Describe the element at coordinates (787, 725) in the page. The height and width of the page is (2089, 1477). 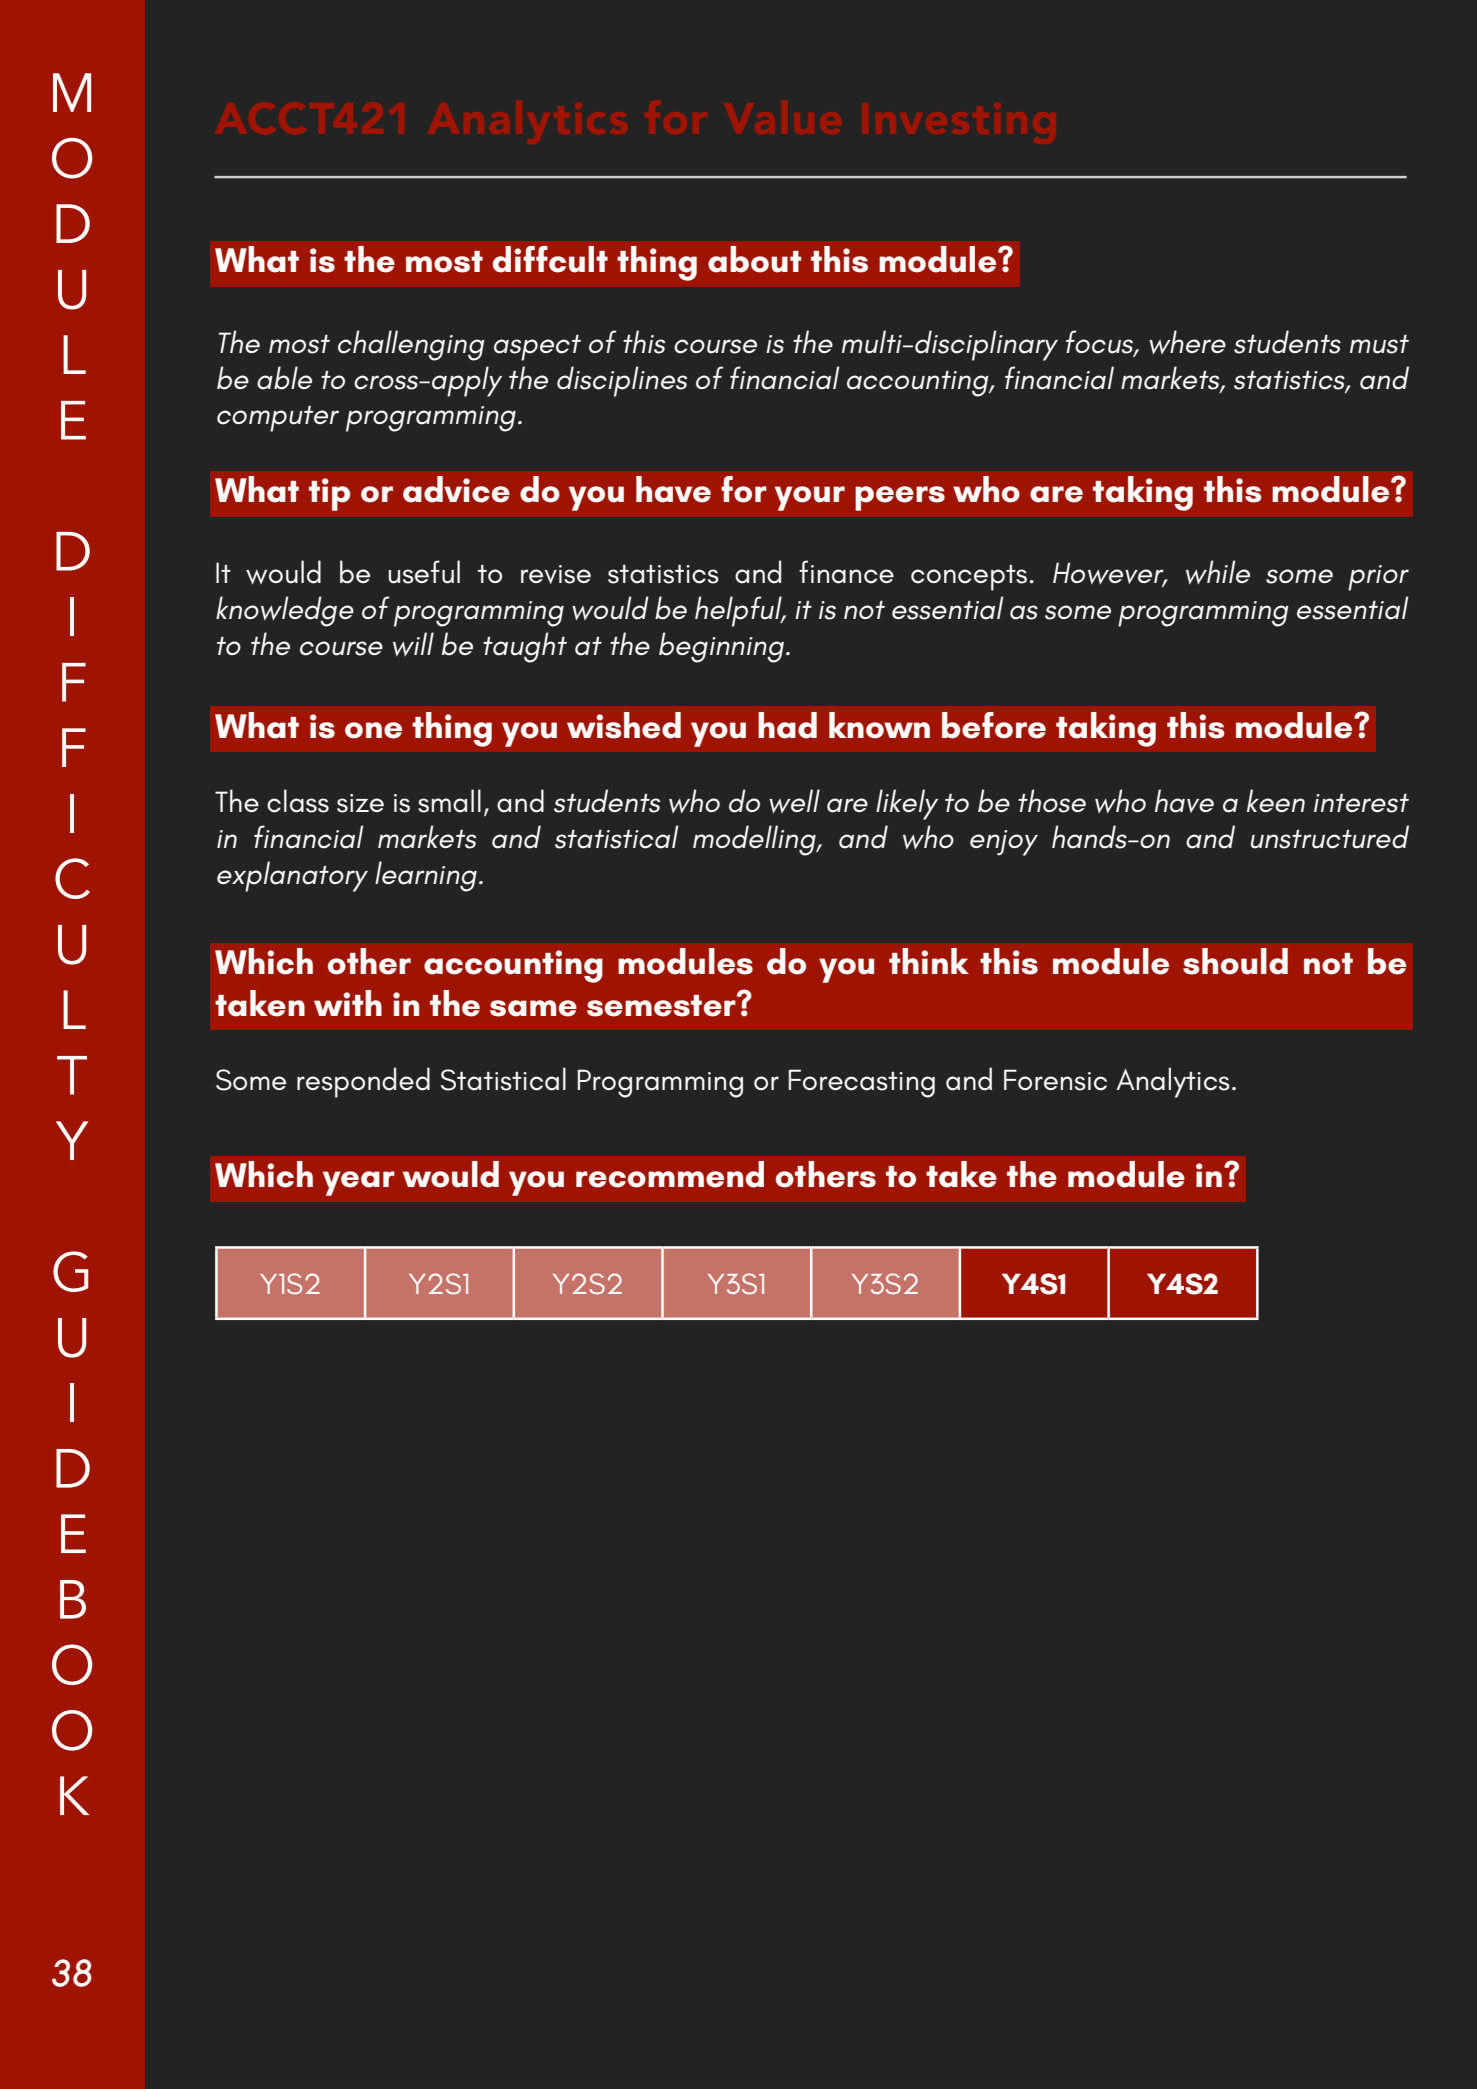
I see `had` at that location.
